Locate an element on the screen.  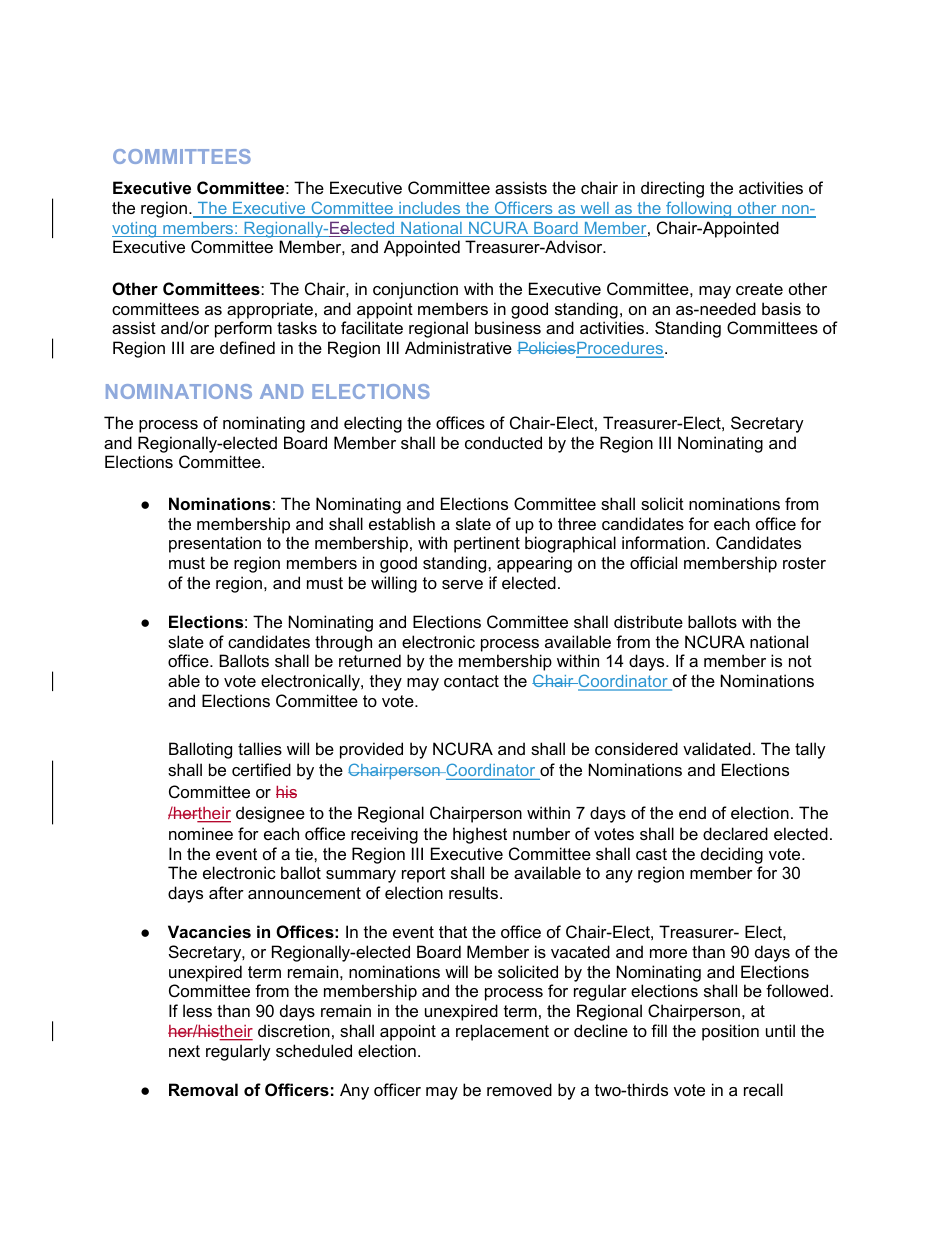
following is located at coordinates (699, 209).
